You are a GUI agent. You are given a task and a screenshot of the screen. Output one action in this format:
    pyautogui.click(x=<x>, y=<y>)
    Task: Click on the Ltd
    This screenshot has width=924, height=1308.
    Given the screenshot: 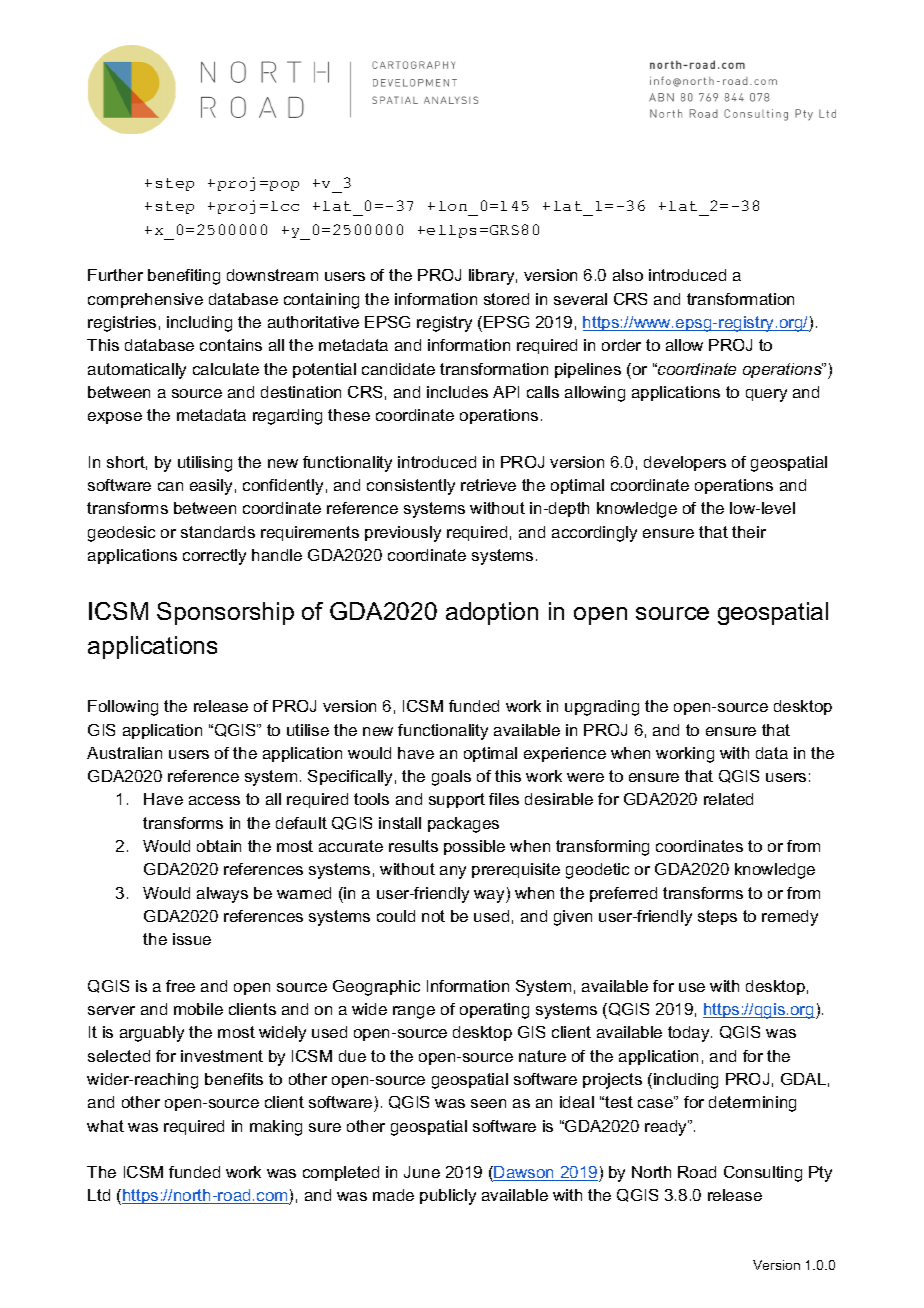 What is the action you would take?
    pyautogui.click(x=99, y=1195)
